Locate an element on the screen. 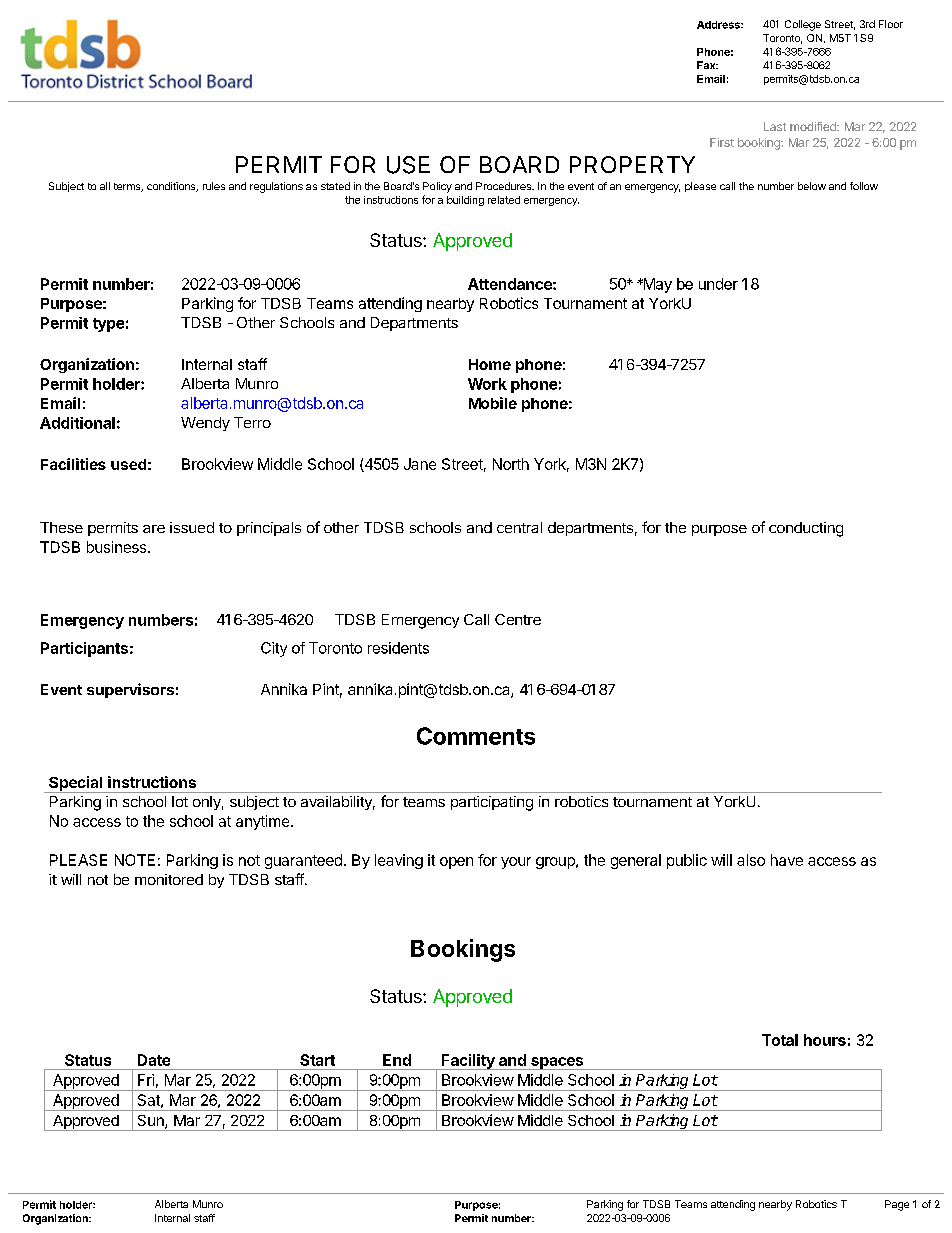 Image resolution: width=952 pixels, height=1233 pixels. Procedures is located at coordinates (504, 186).
